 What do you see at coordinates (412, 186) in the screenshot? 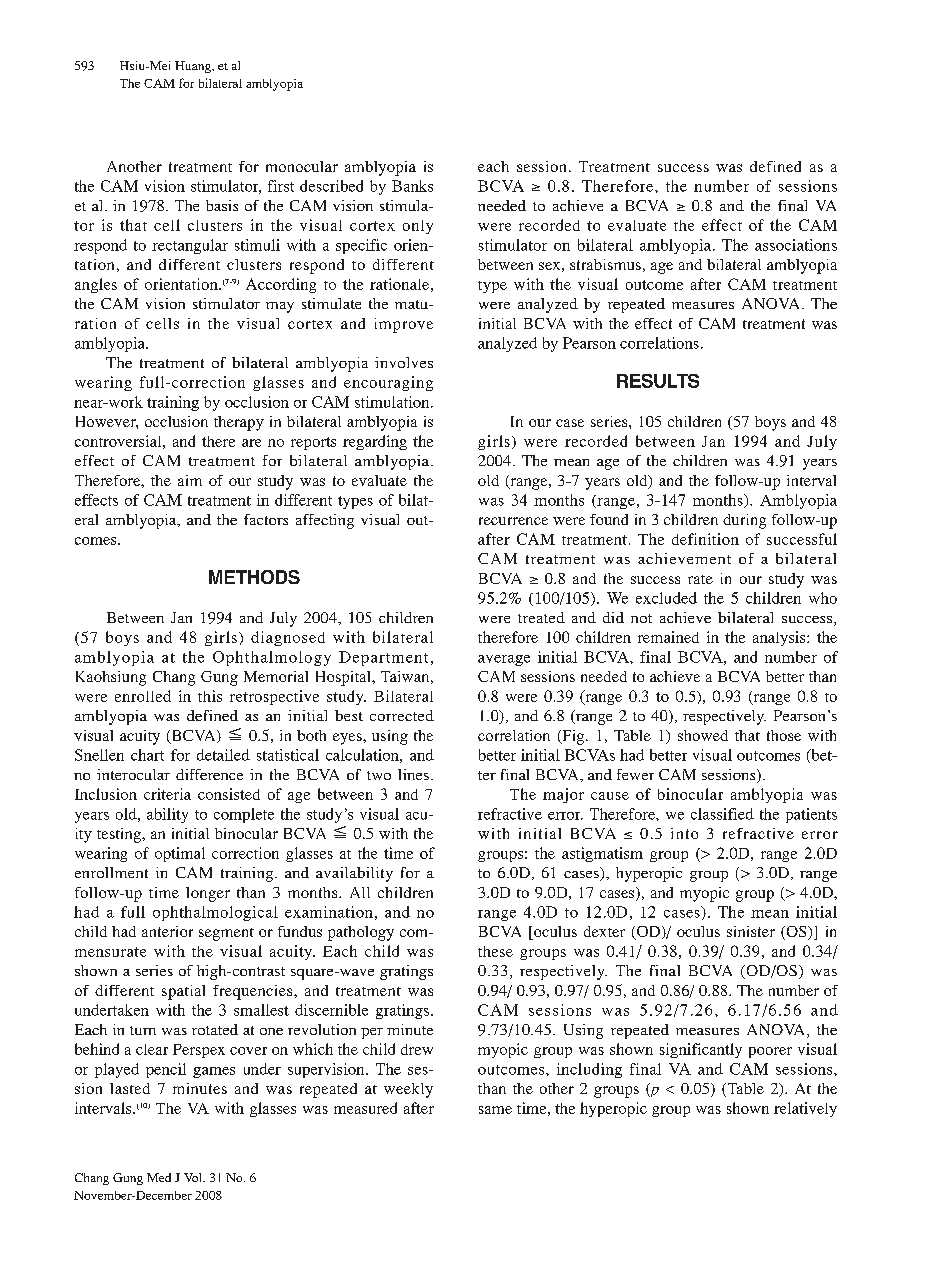
I see `Banks` at bounding box center [412, 186].
